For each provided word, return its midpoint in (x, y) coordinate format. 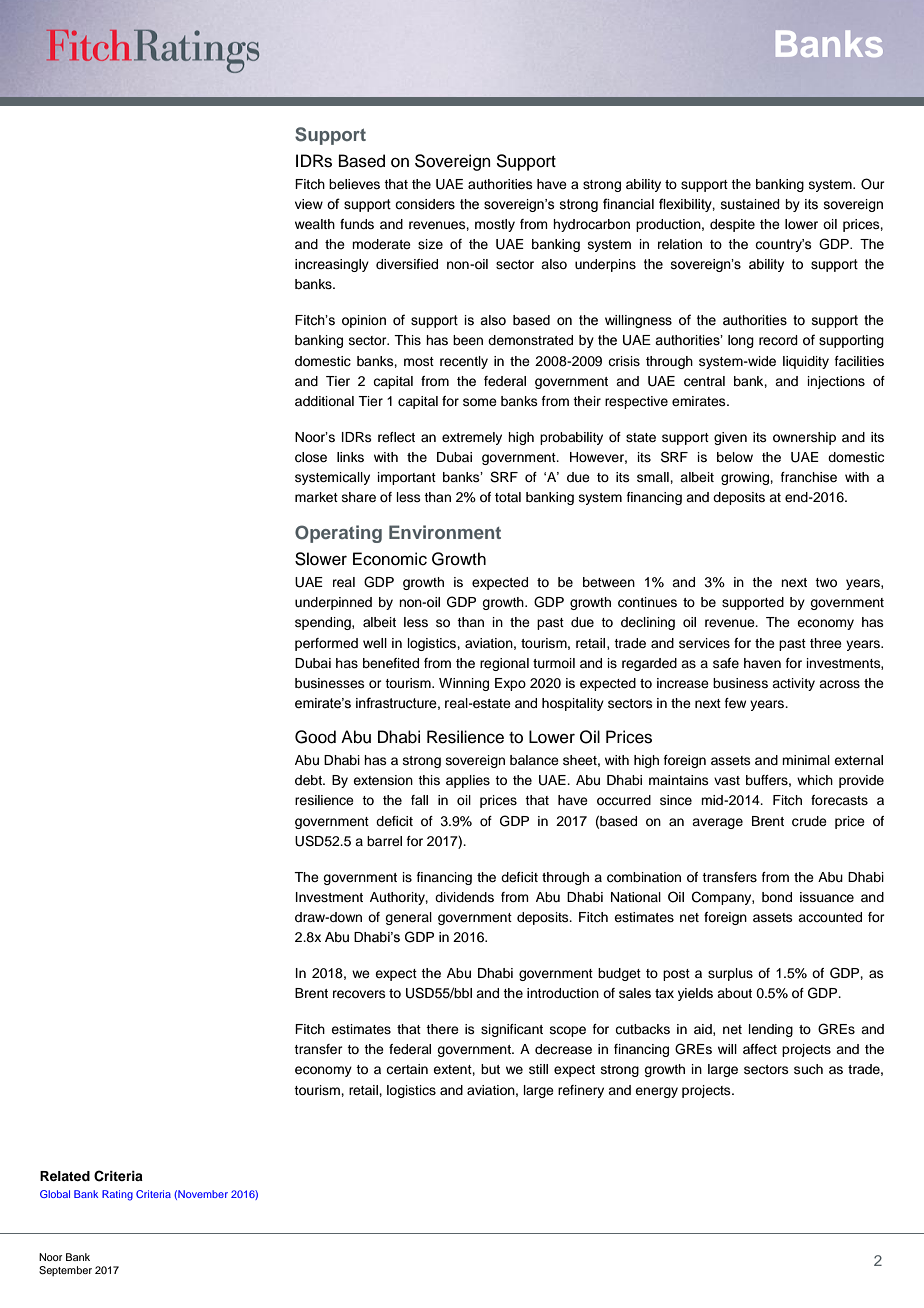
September (65, 1271)
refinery (581, 1091)
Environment (445, 532)
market (316, 497)
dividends (464, 897)
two (826, 582)
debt (309, 780)
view (309, 204)
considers (425, 204)
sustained (750, 204)
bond (777, 897)
